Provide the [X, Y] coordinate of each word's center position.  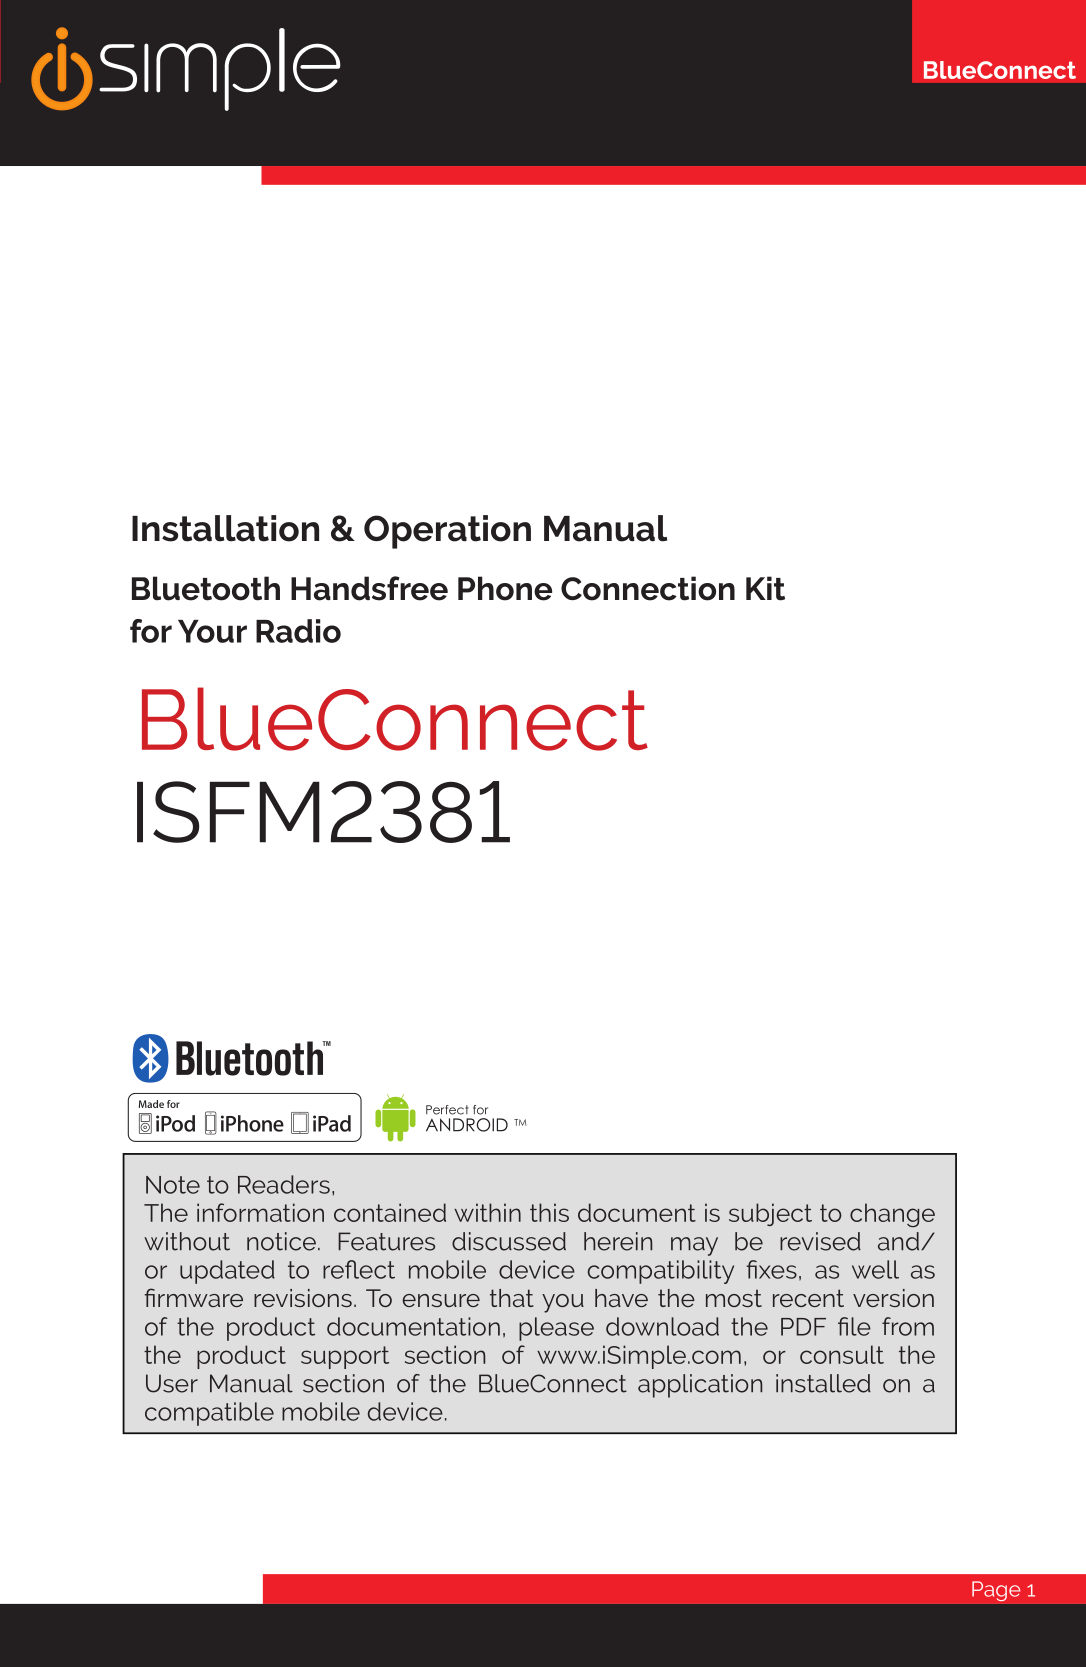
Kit [765, 588]
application [700, 1386]
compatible [209, 1414]
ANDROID [467, 1125]
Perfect [447, 1110]
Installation [225, 528]
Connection [648, 588]
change [892, 1215]
